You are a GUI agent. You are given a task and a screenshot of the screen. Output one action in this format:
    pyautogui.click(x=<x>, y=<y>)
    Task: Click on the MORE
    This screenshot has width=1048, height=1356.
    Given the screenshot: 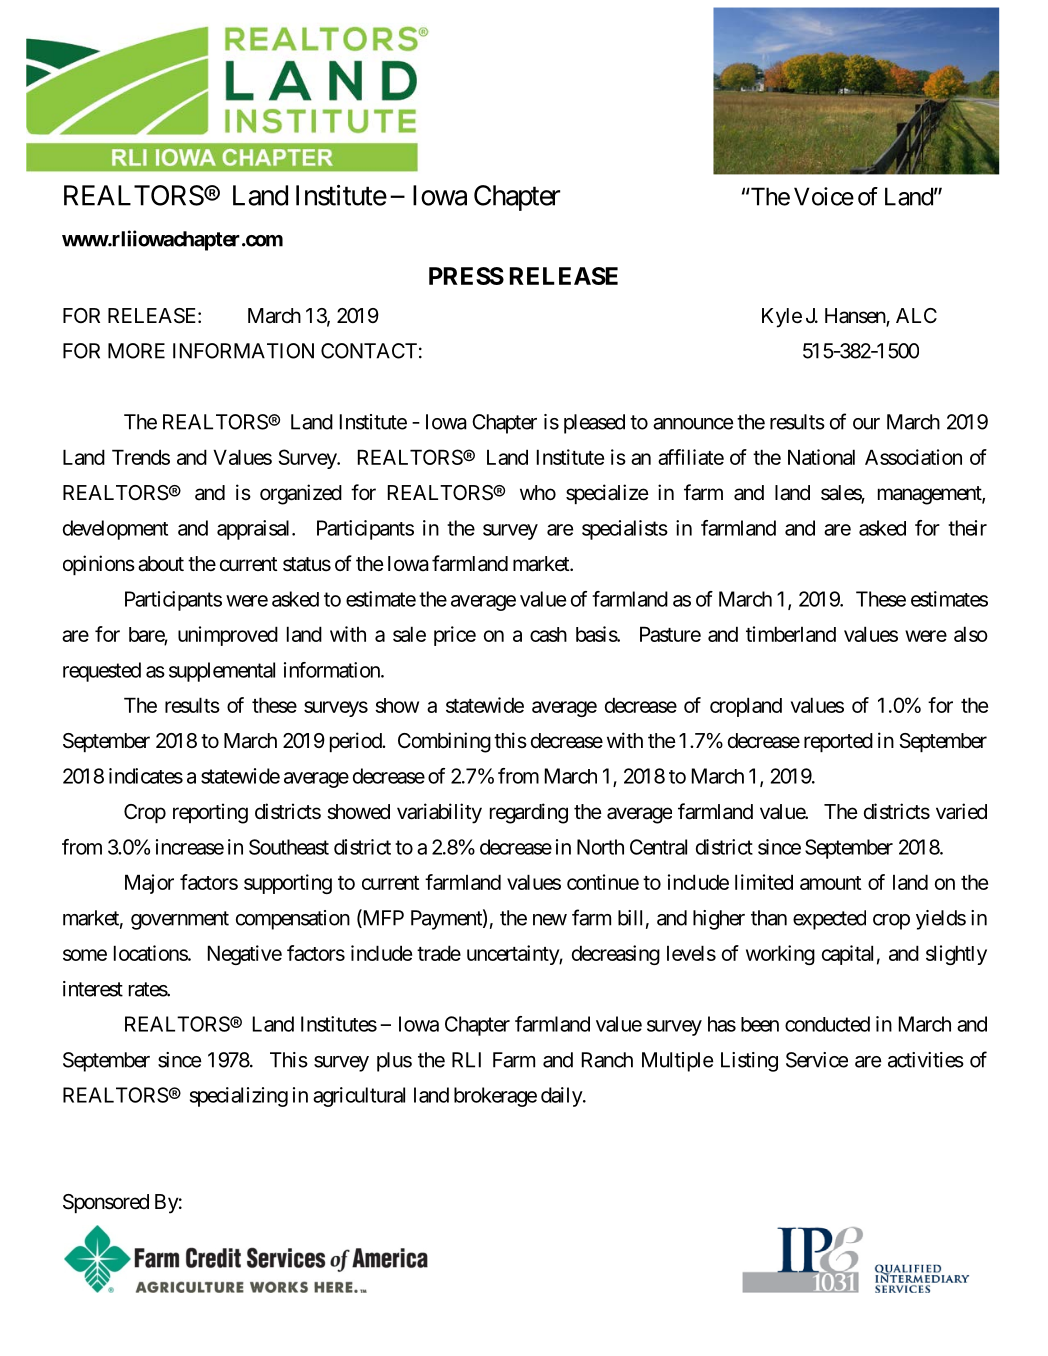 What is the action you would take?
    pyautogui.click(x=136, y=351)
